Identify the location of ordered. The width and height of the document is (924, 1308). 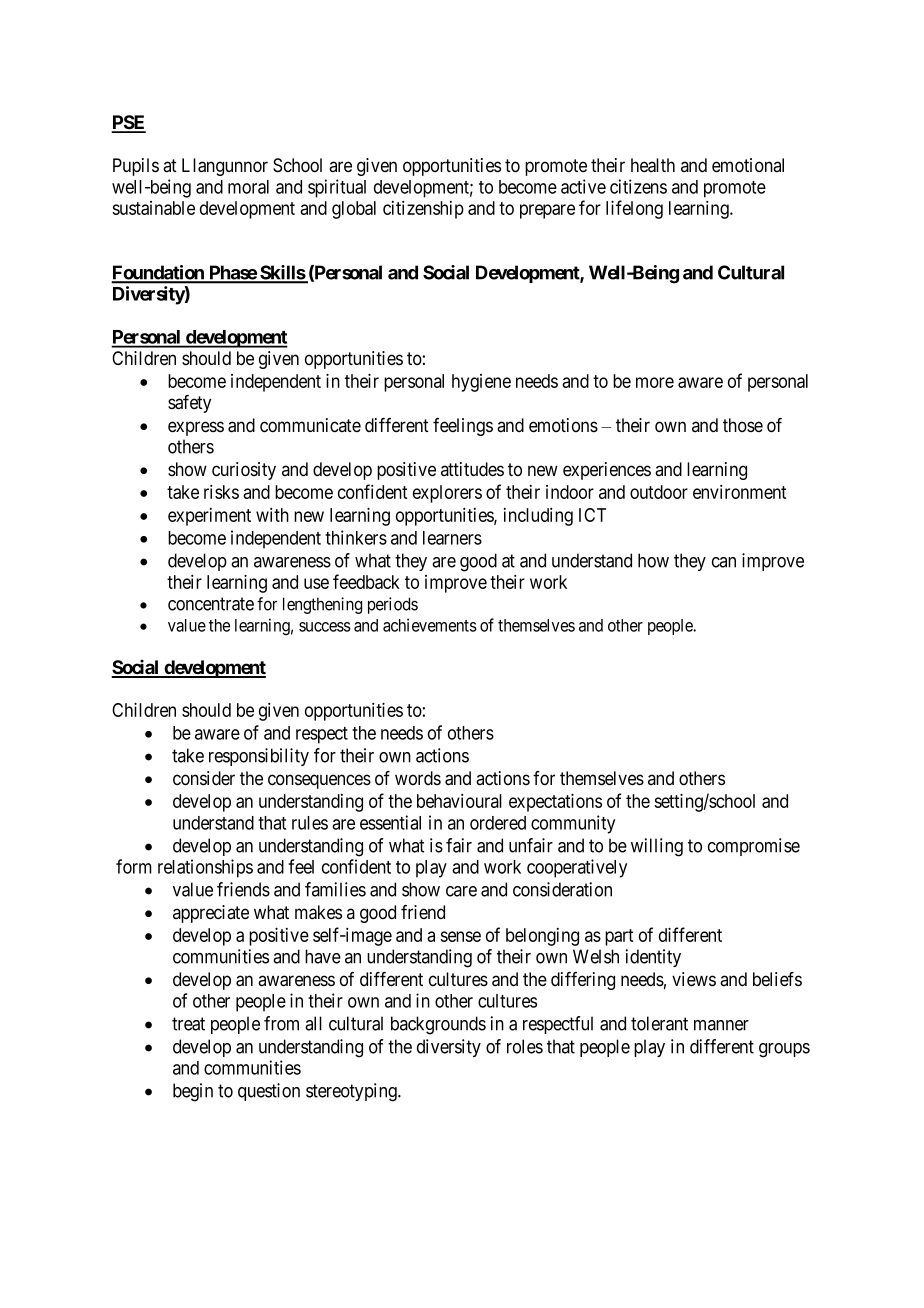
(498, 823).
